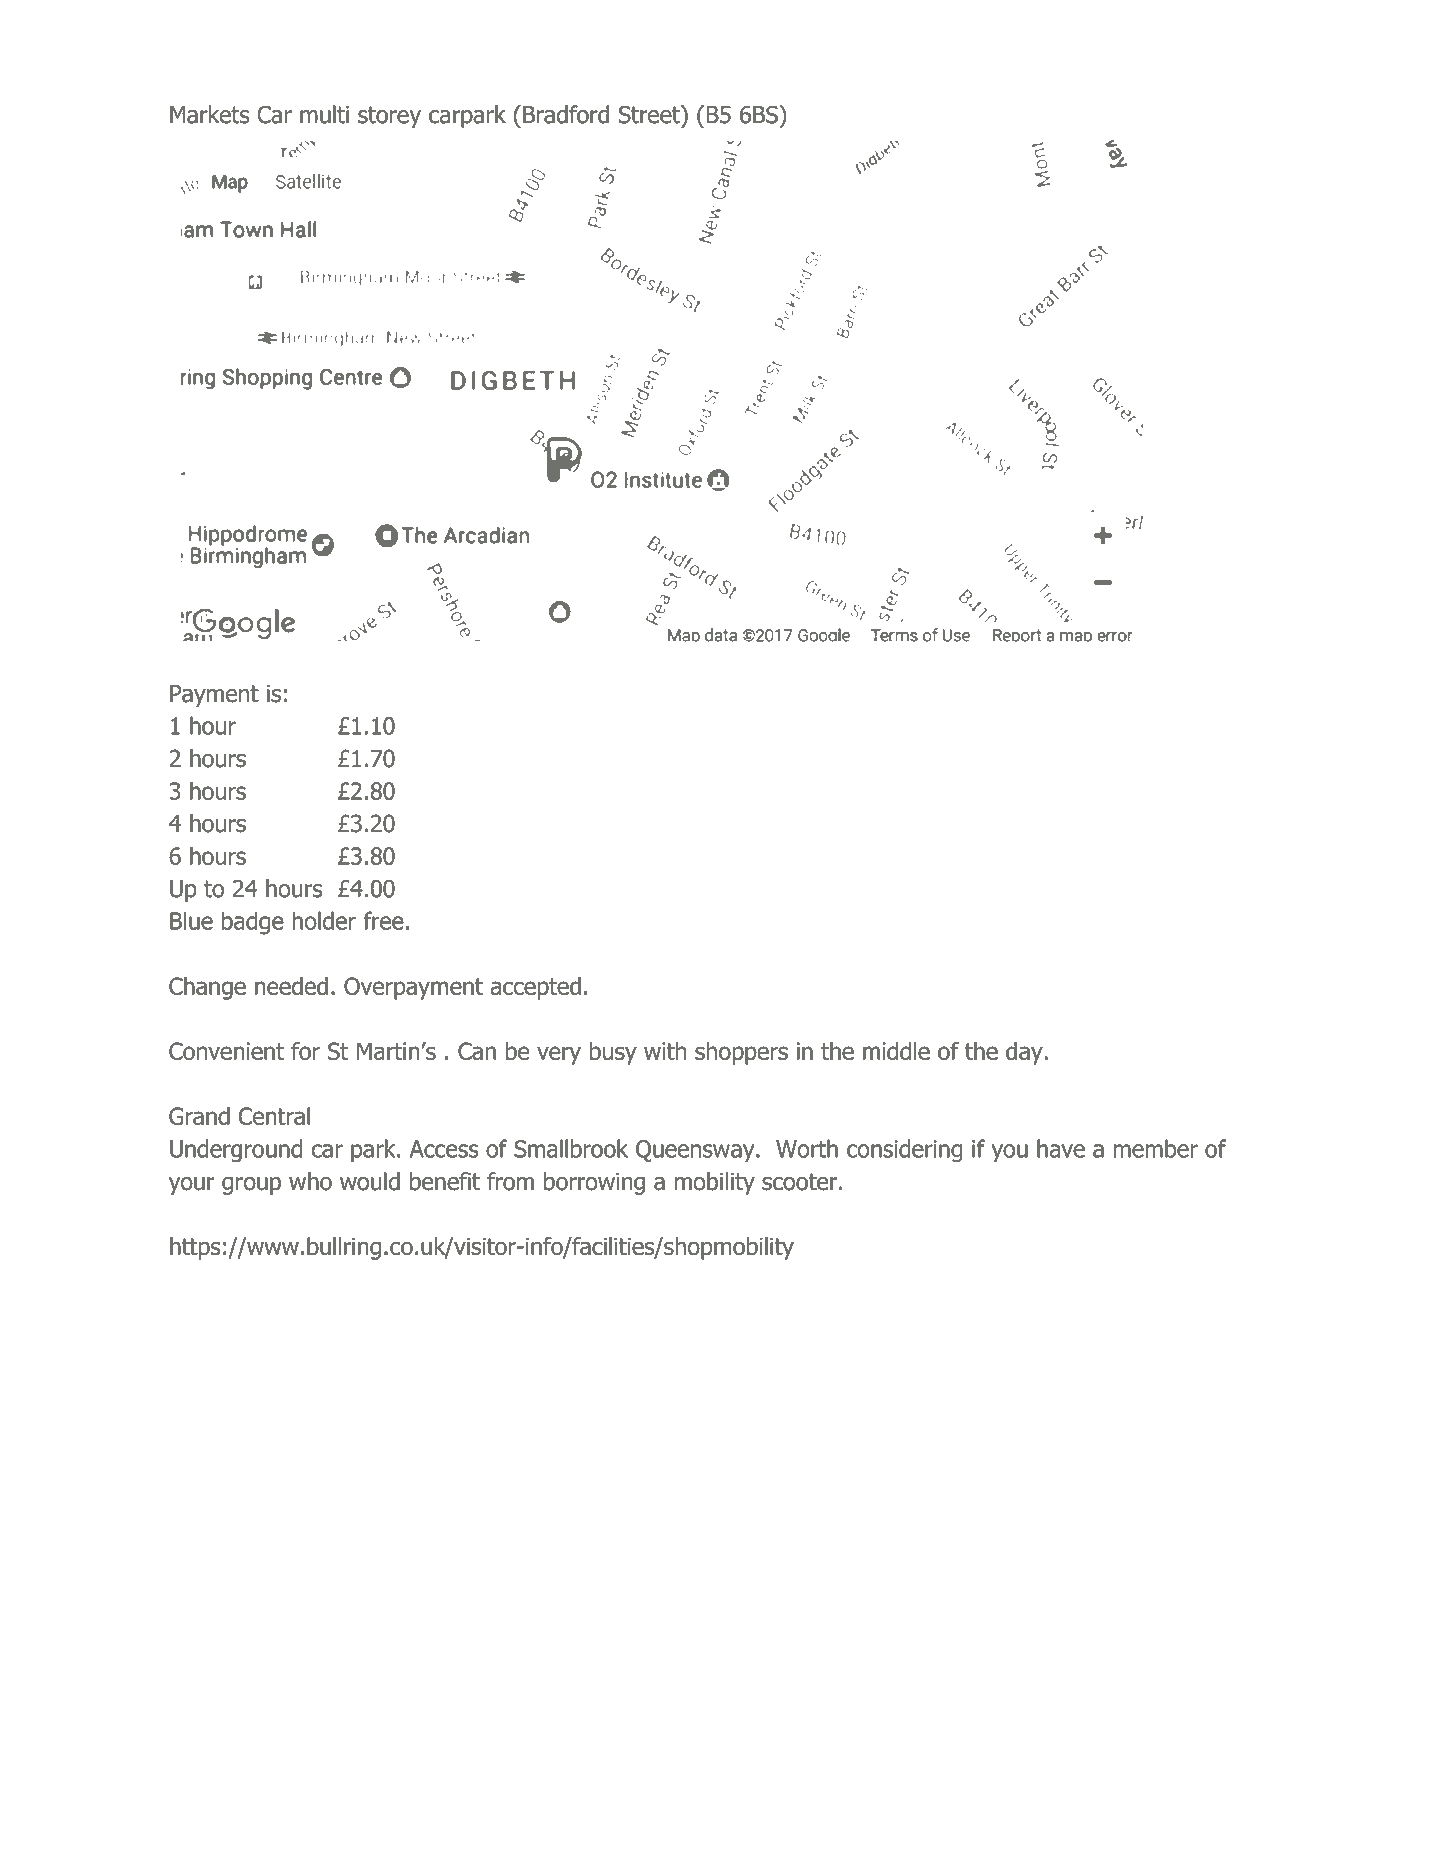 The width and height of the screenshot is (1434, 1856). What do you see at coordinates (324, 114) in the screenshot?
I see `multi` at bounding box center [324, 114].
